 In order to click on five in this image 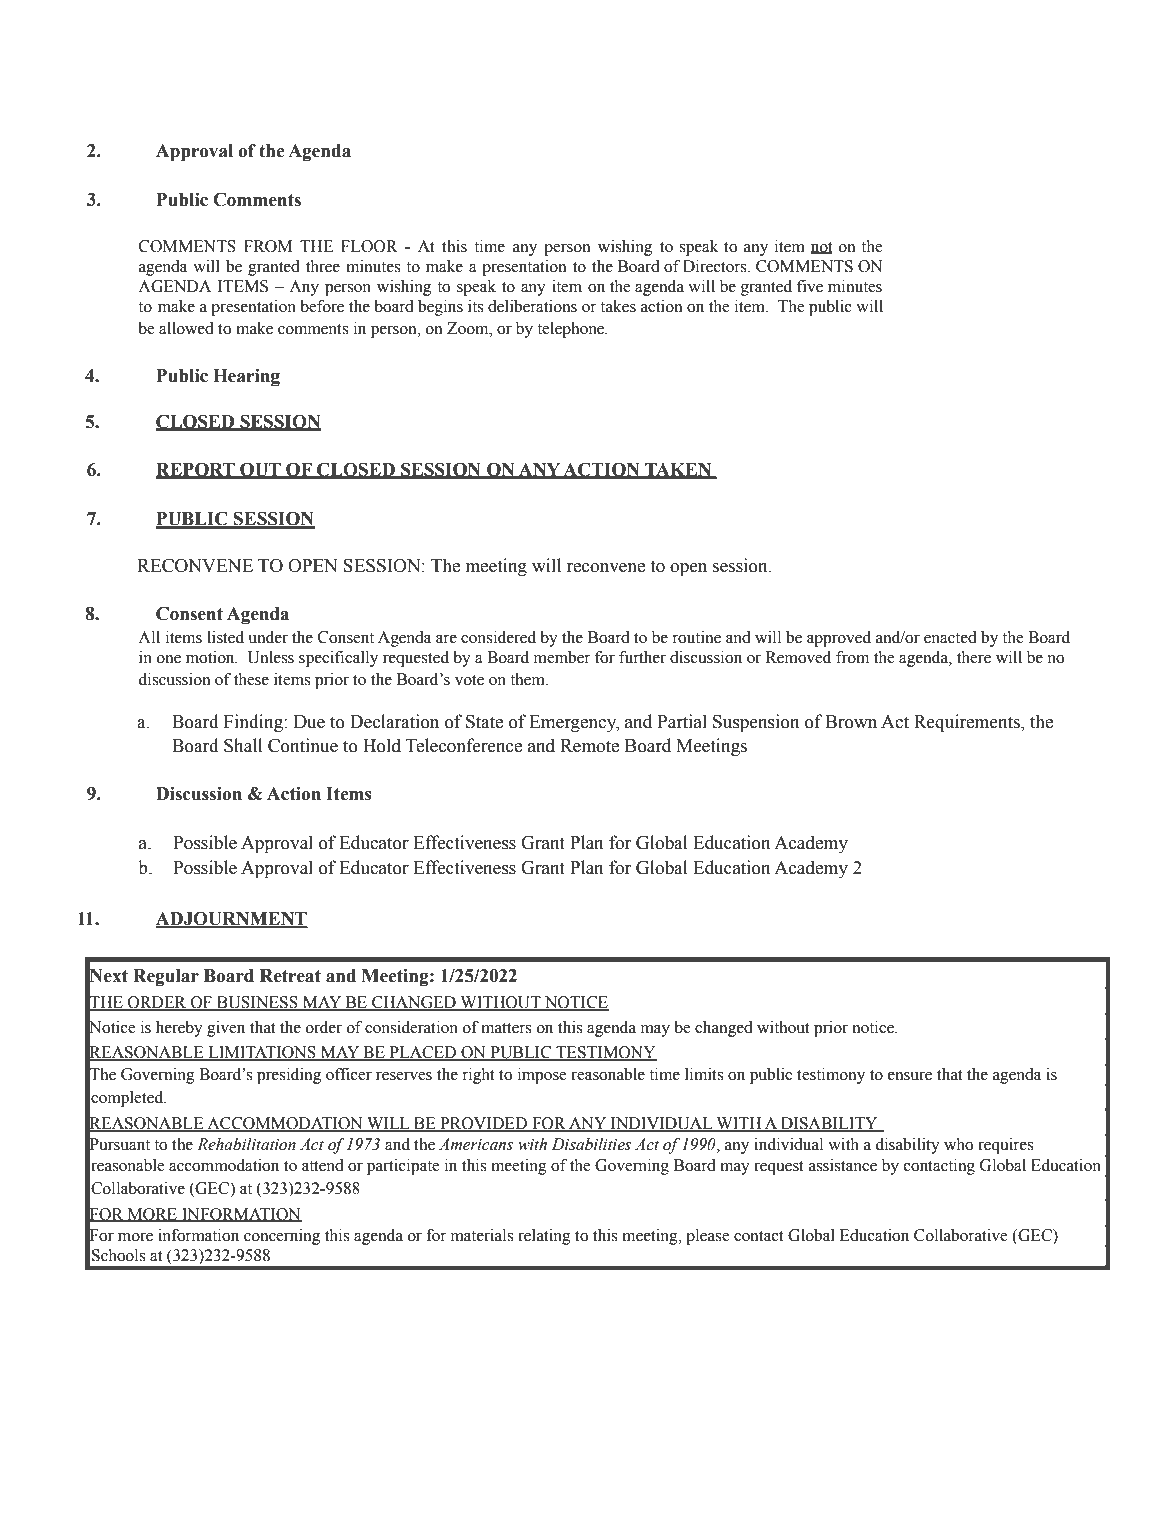, I will do `click(810, 286)`.
